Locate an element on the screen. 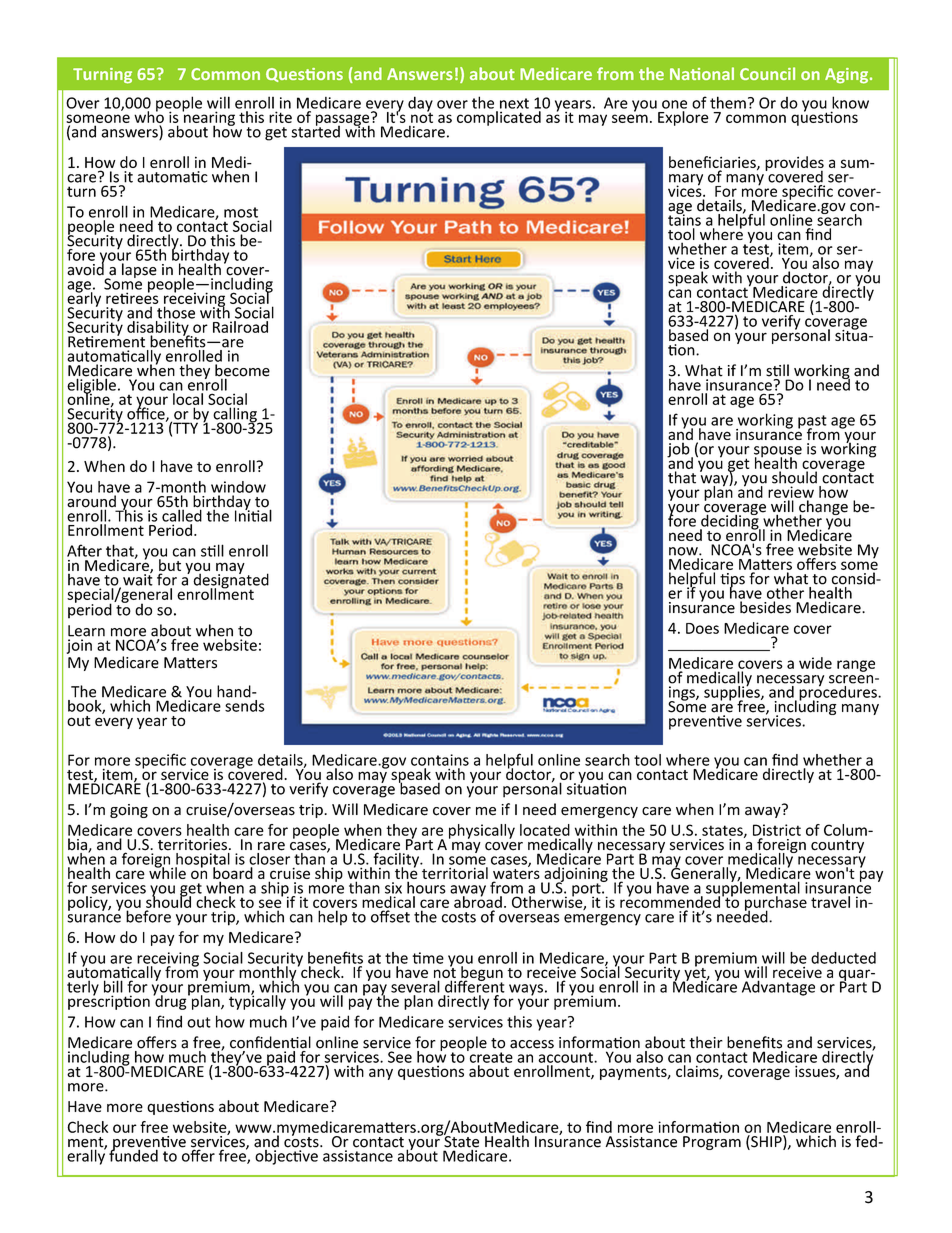 Image resolution: width=952 pixels, height=1233 pixels. Railroad is located at coordinates (240, 327).
